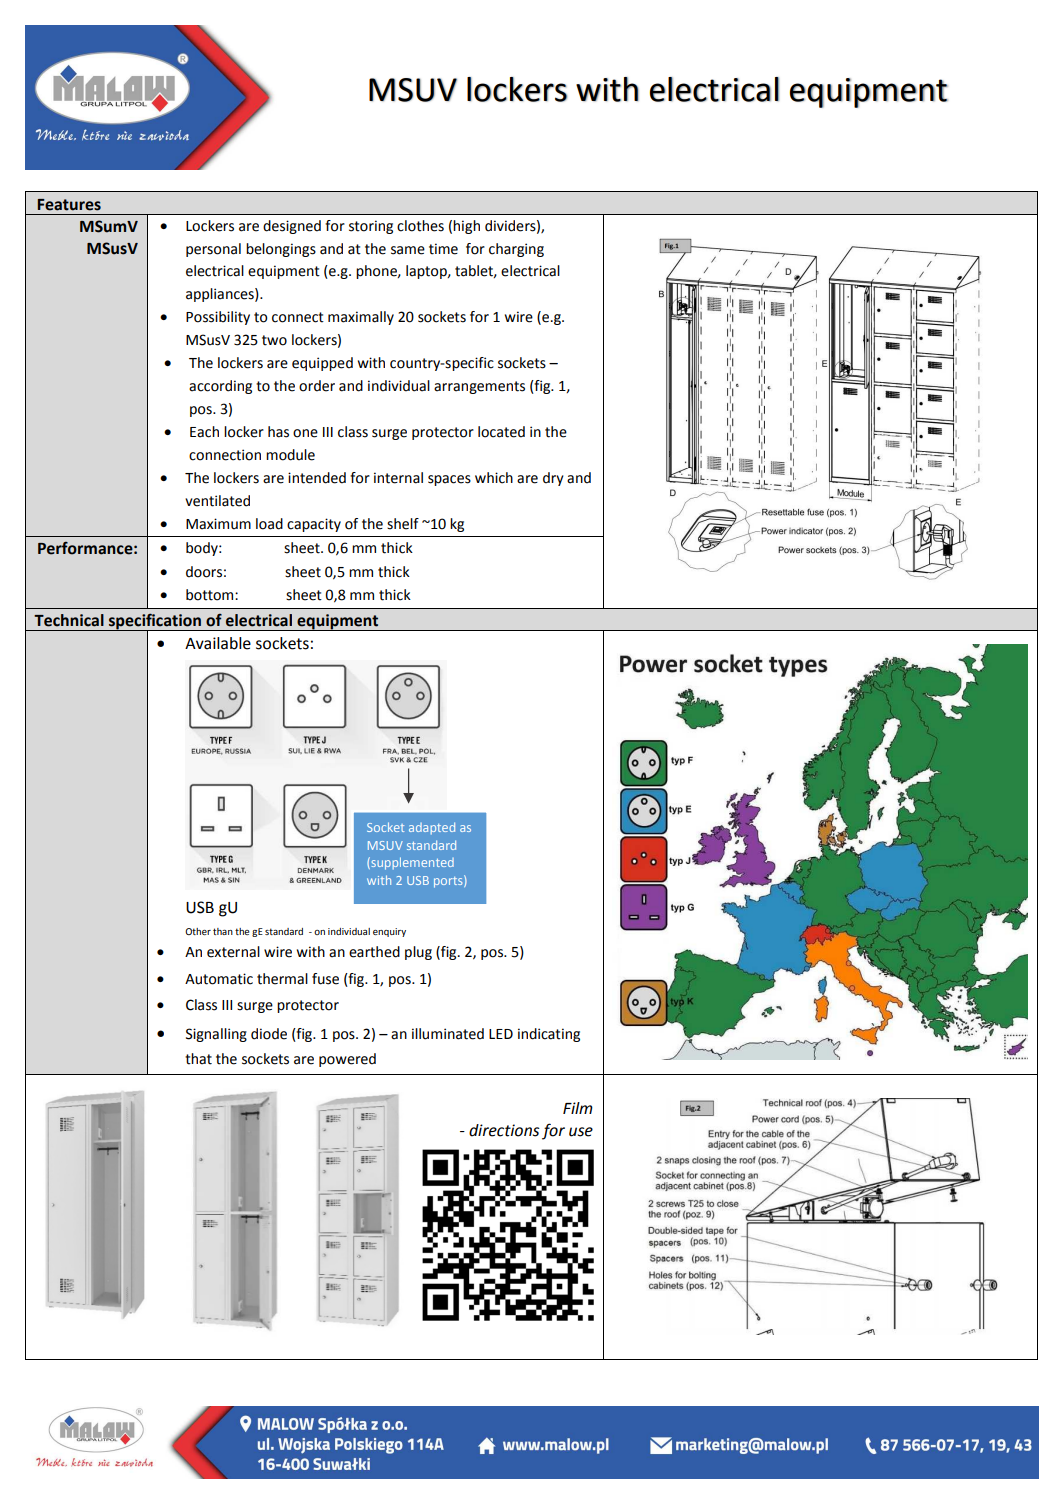  I want to click on shelf, so click(403, 524).
